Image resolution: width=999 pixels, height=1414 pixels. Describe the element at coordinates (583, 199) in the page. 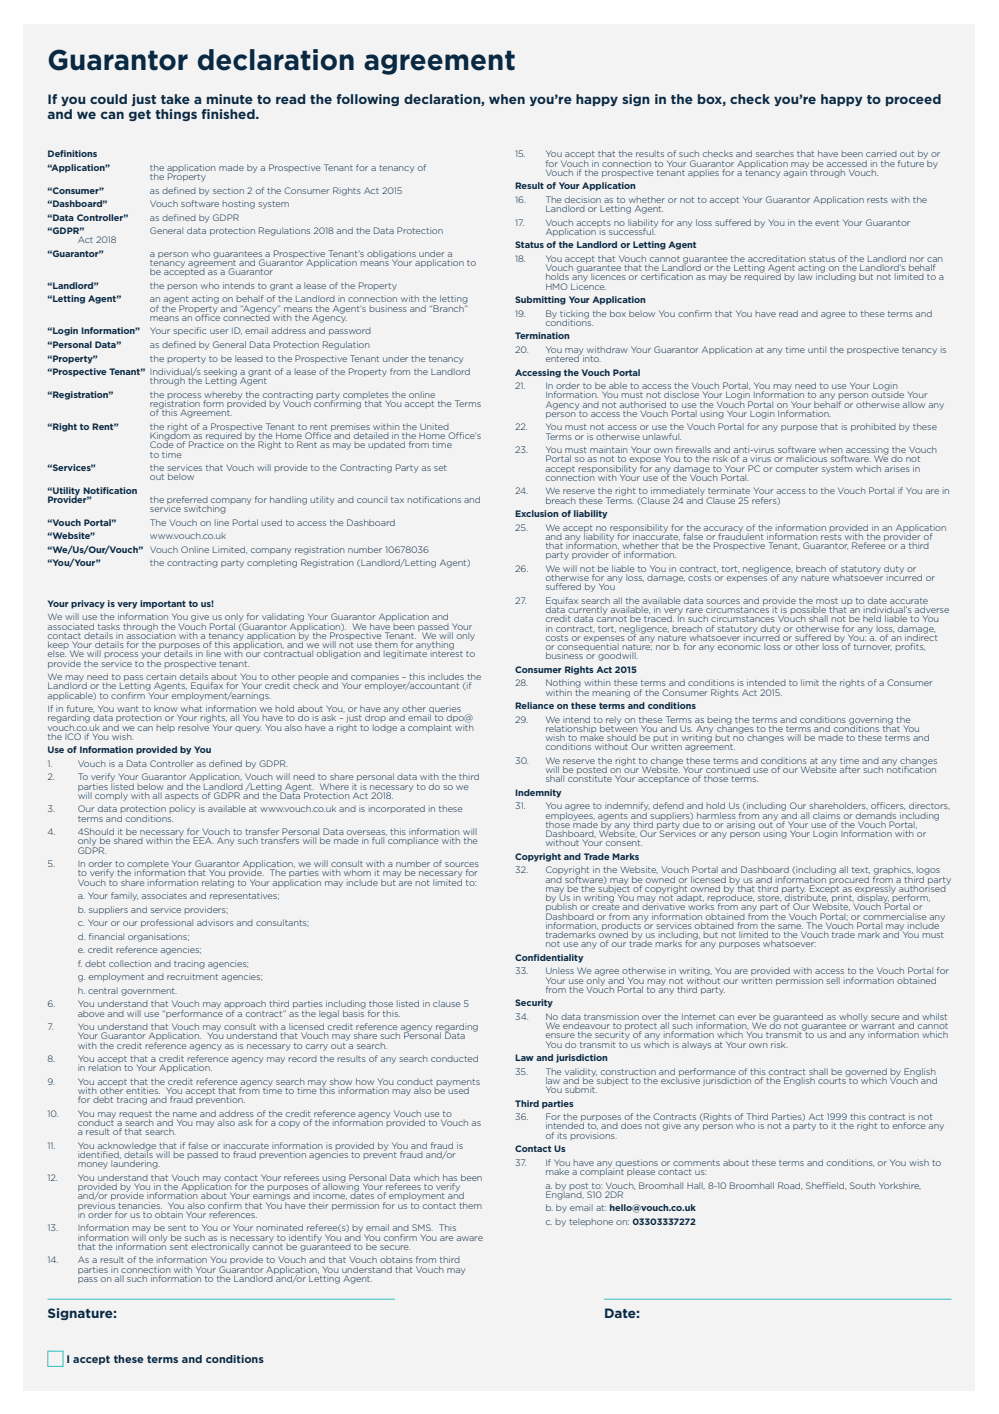

I see `decision` at that location.
